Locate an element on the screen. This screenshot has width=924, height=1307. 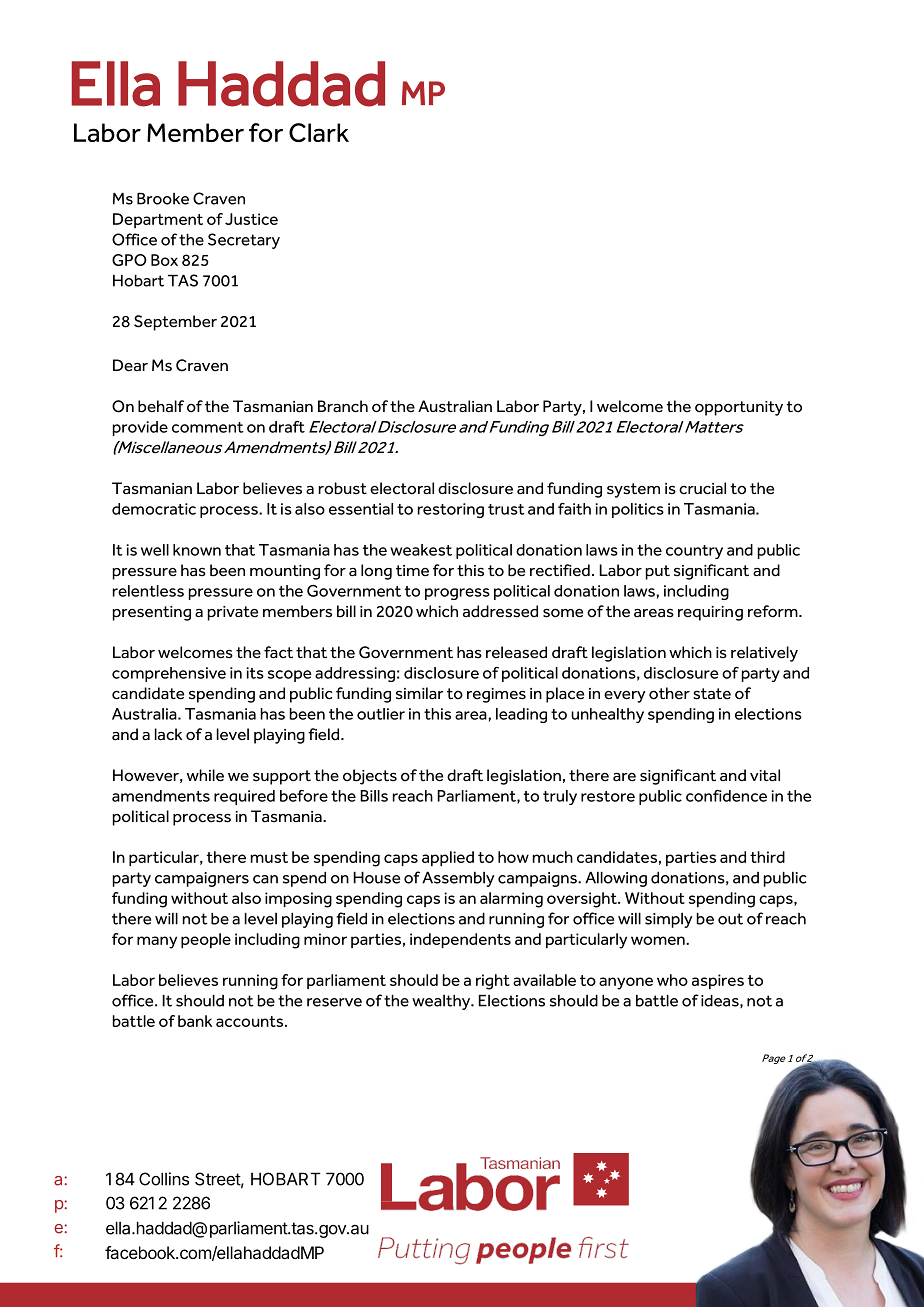
Clark is located at coordinates (319, 132).
